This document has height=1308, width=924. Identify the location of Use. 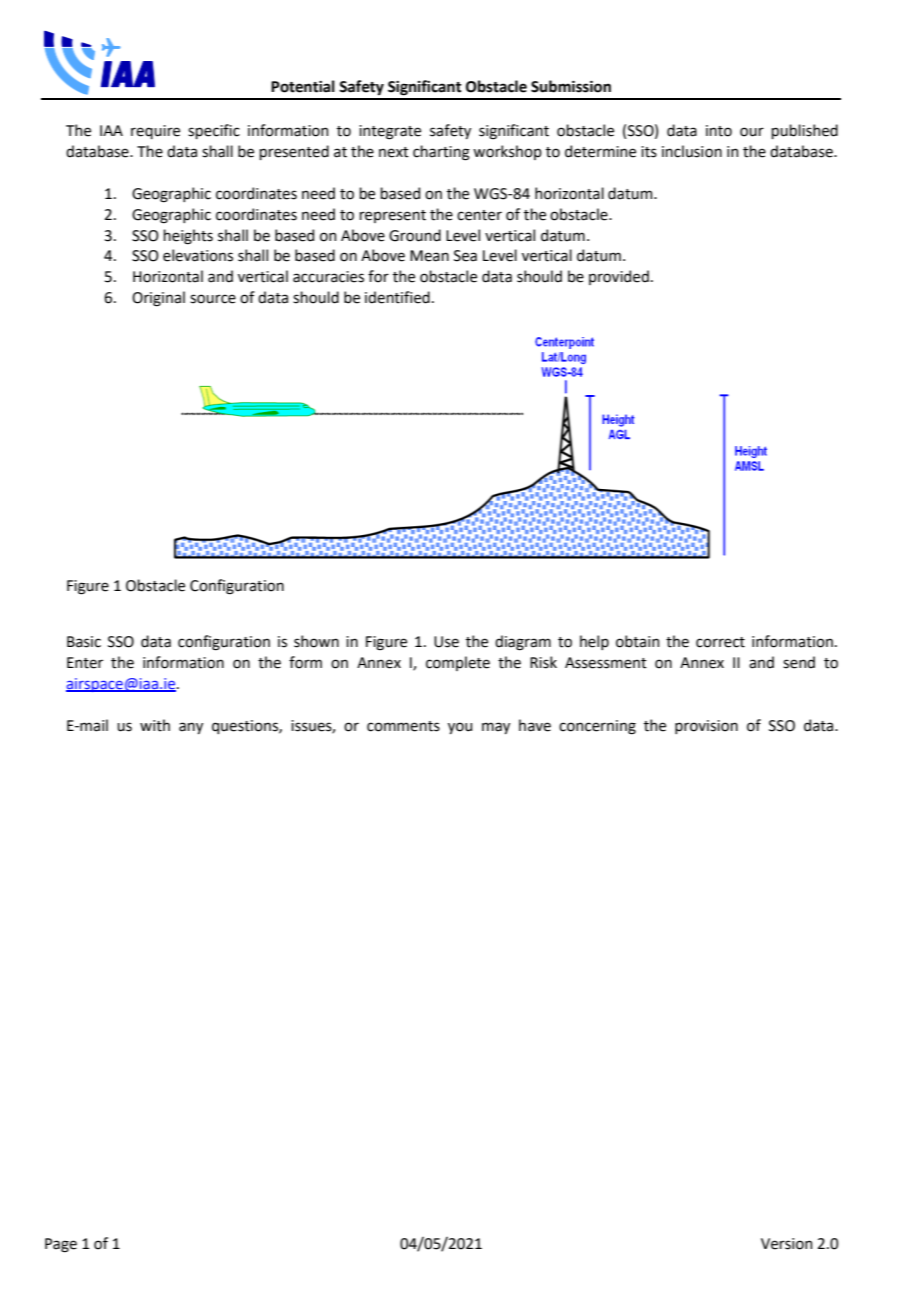
(446, 642).
